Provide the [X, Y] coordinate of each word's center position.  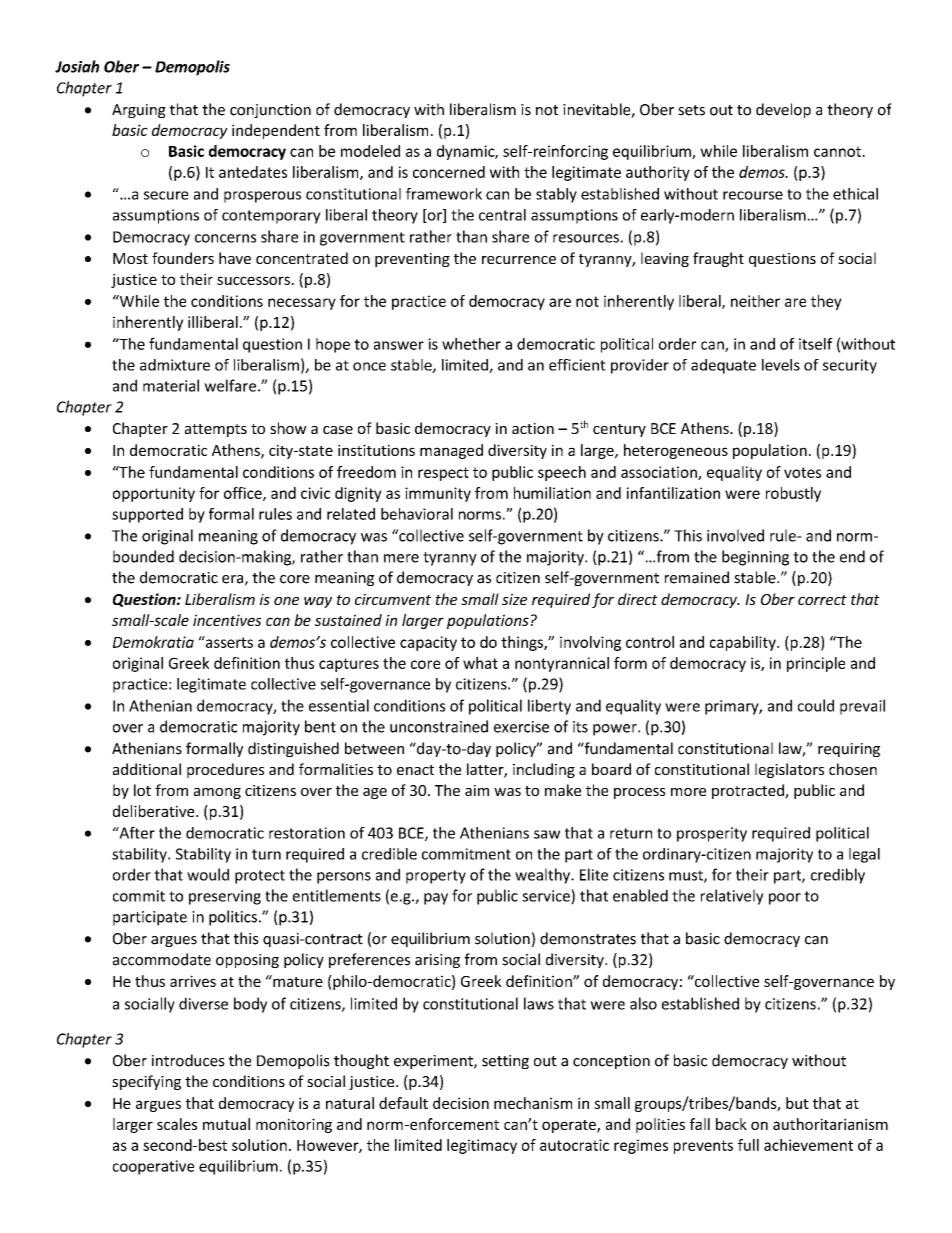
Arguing [139, 111]
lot [142, 790]
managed [451, 451]
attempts [216, 430]
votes [802, 472]
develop [783, 110]
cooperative [153, 1167]
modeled [370, 151]
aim [477, 790]
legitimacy [482, 1146]
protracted [749, 791]
